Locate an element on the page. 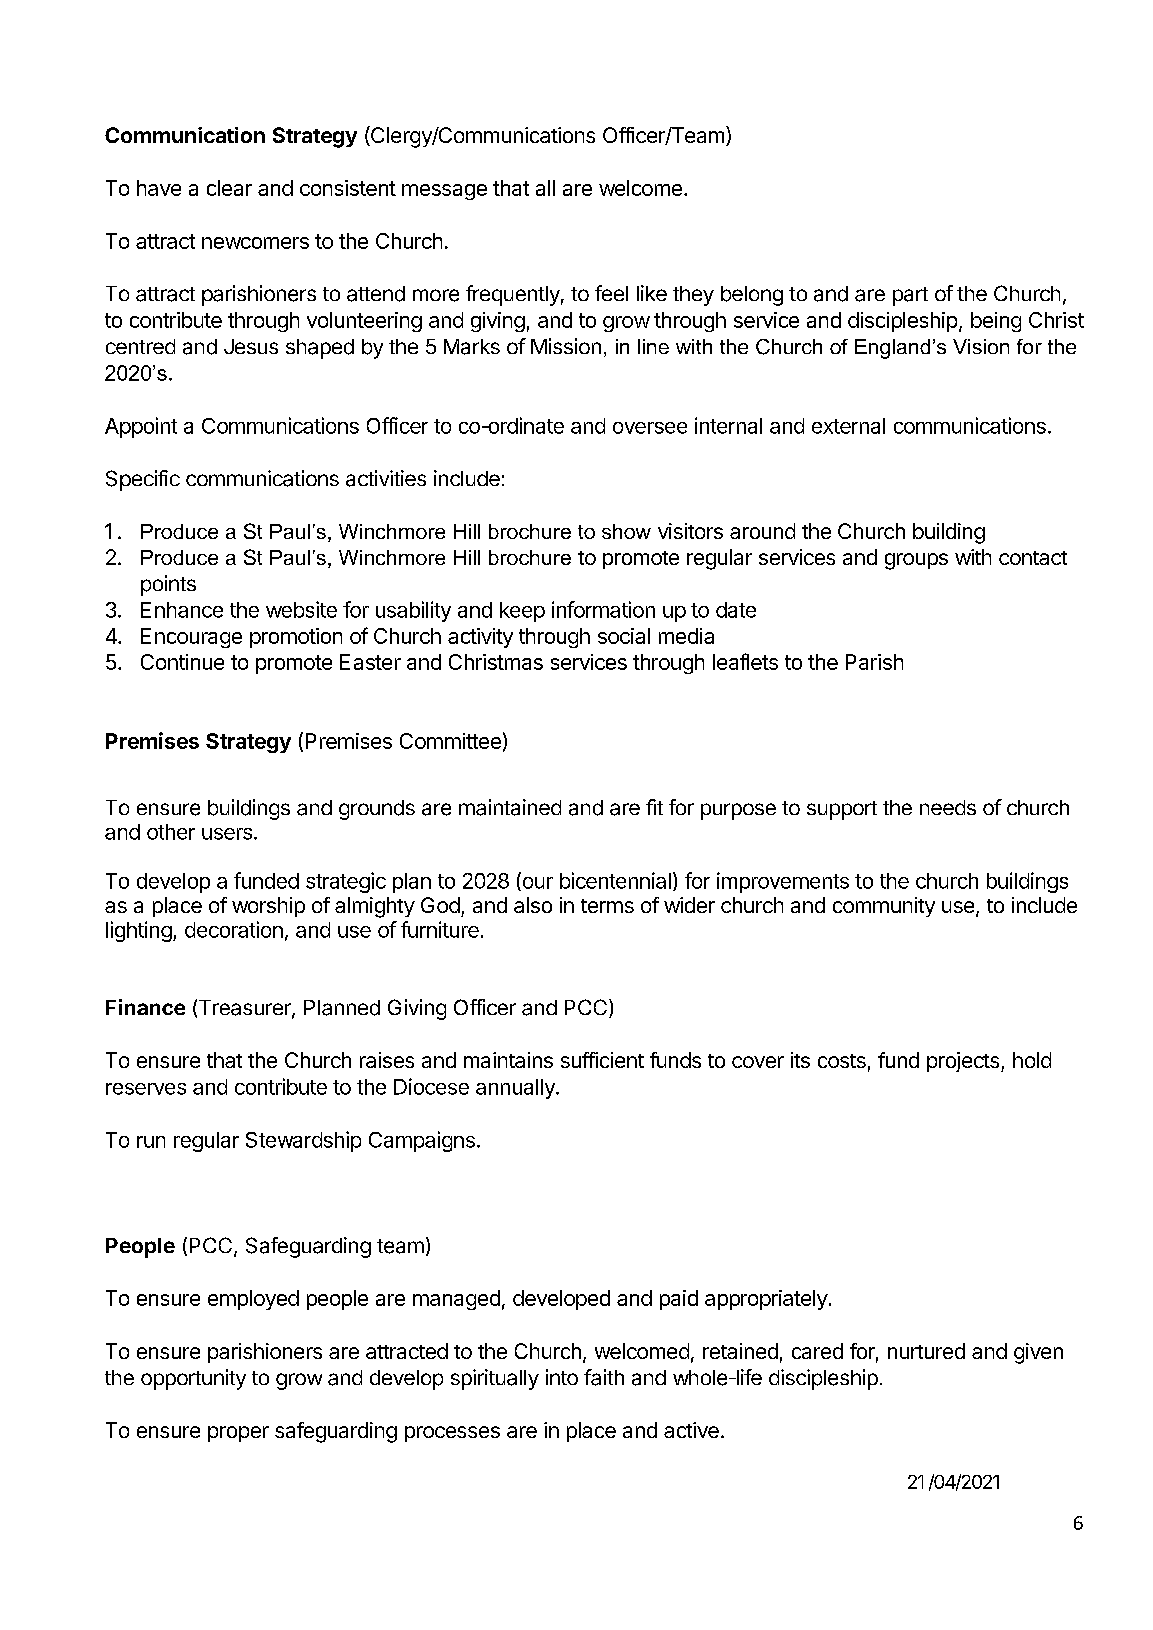 This document has height=1630, width=1153. faith is located at coordinates (604, 1377).
